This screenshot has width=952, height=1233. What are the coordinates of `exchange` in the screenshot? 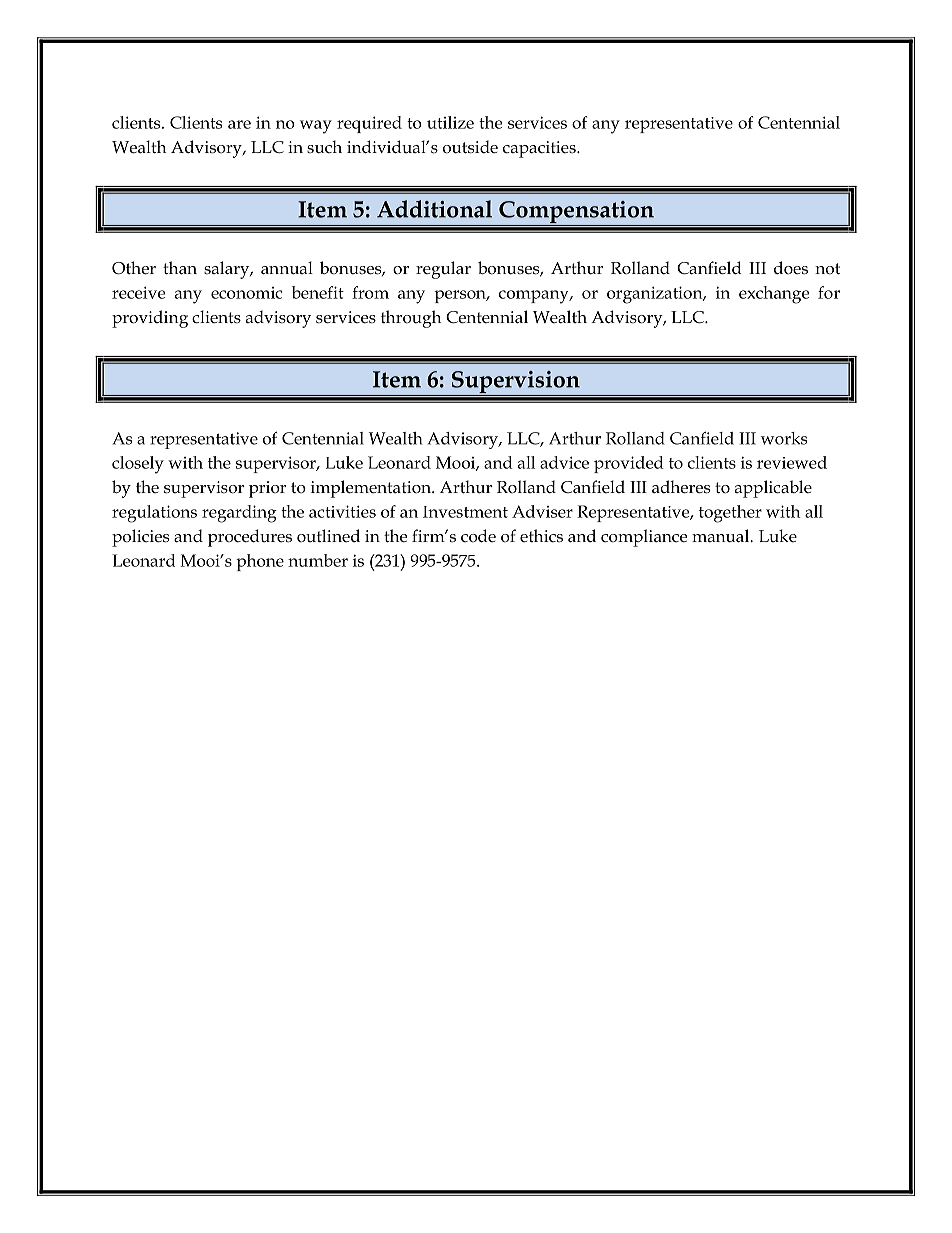 It's located at (774, 295).
